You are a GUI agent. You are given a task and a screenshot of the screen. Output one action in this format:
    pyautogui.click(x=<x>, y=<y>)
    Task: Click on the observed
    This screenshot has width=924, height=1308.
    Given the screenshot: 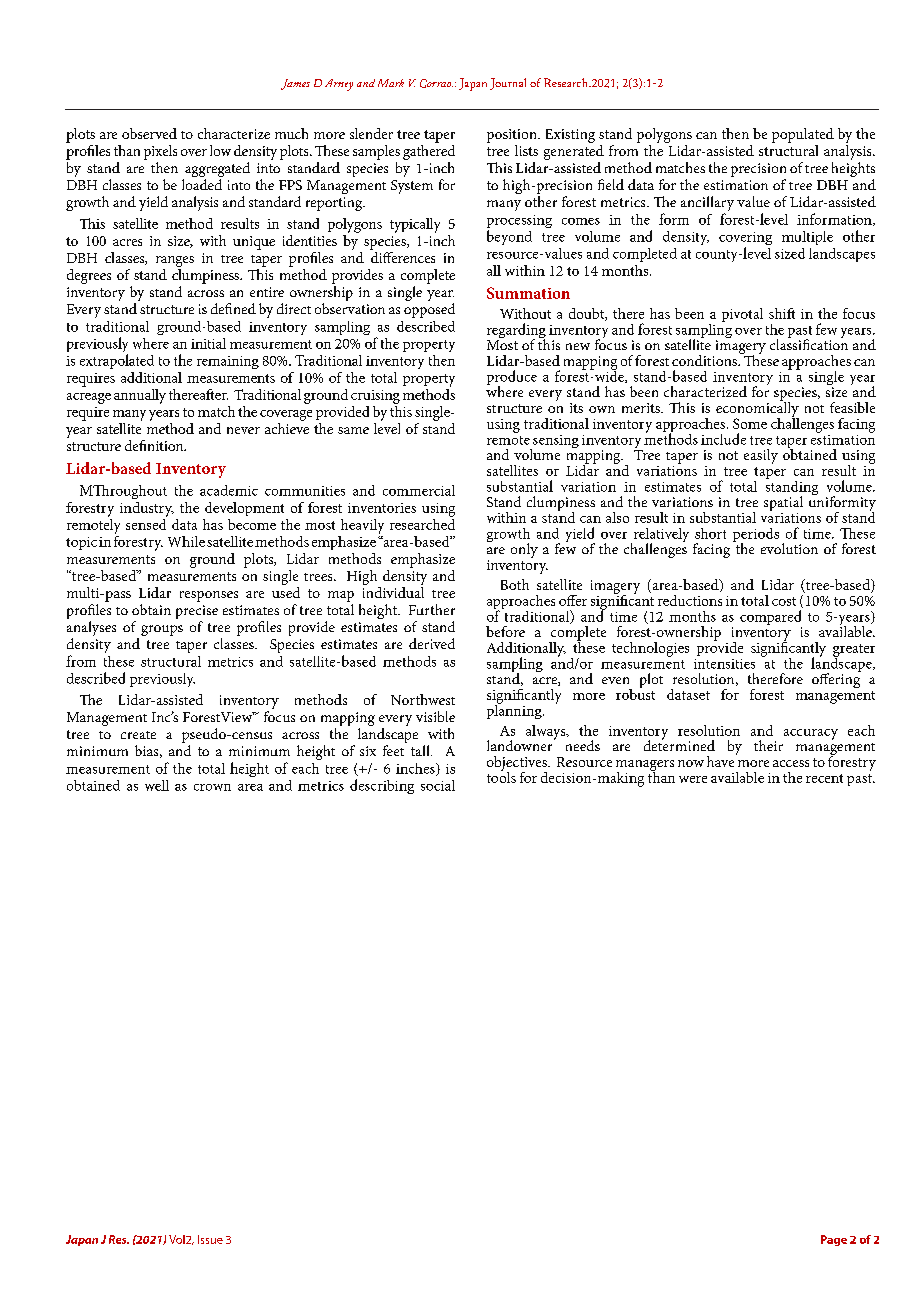 What is the action you would take?
    pyautogui.click(x=149, y=133)
